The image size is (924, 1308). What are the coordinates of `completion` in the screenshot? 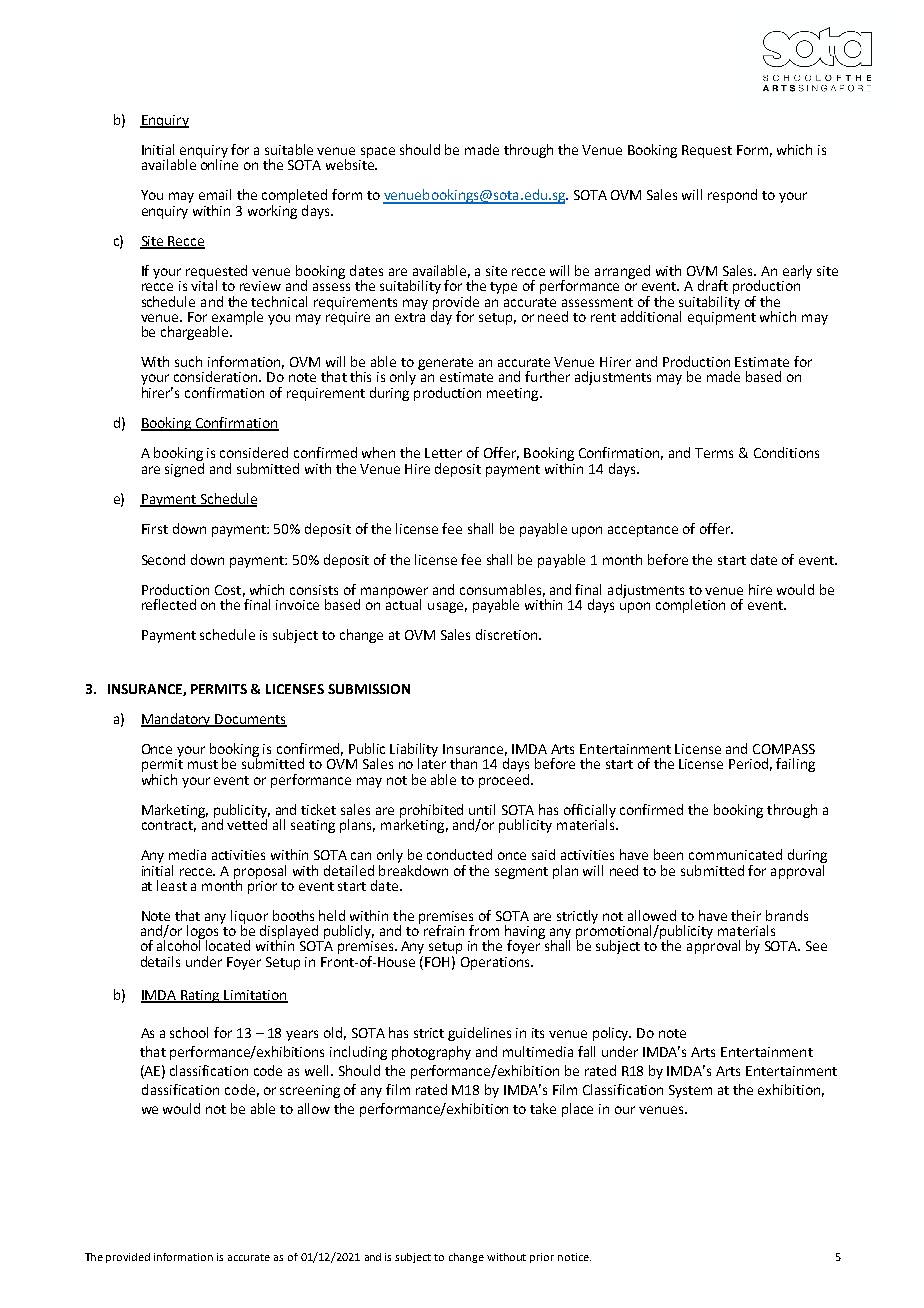 It's located at (690, 606).
